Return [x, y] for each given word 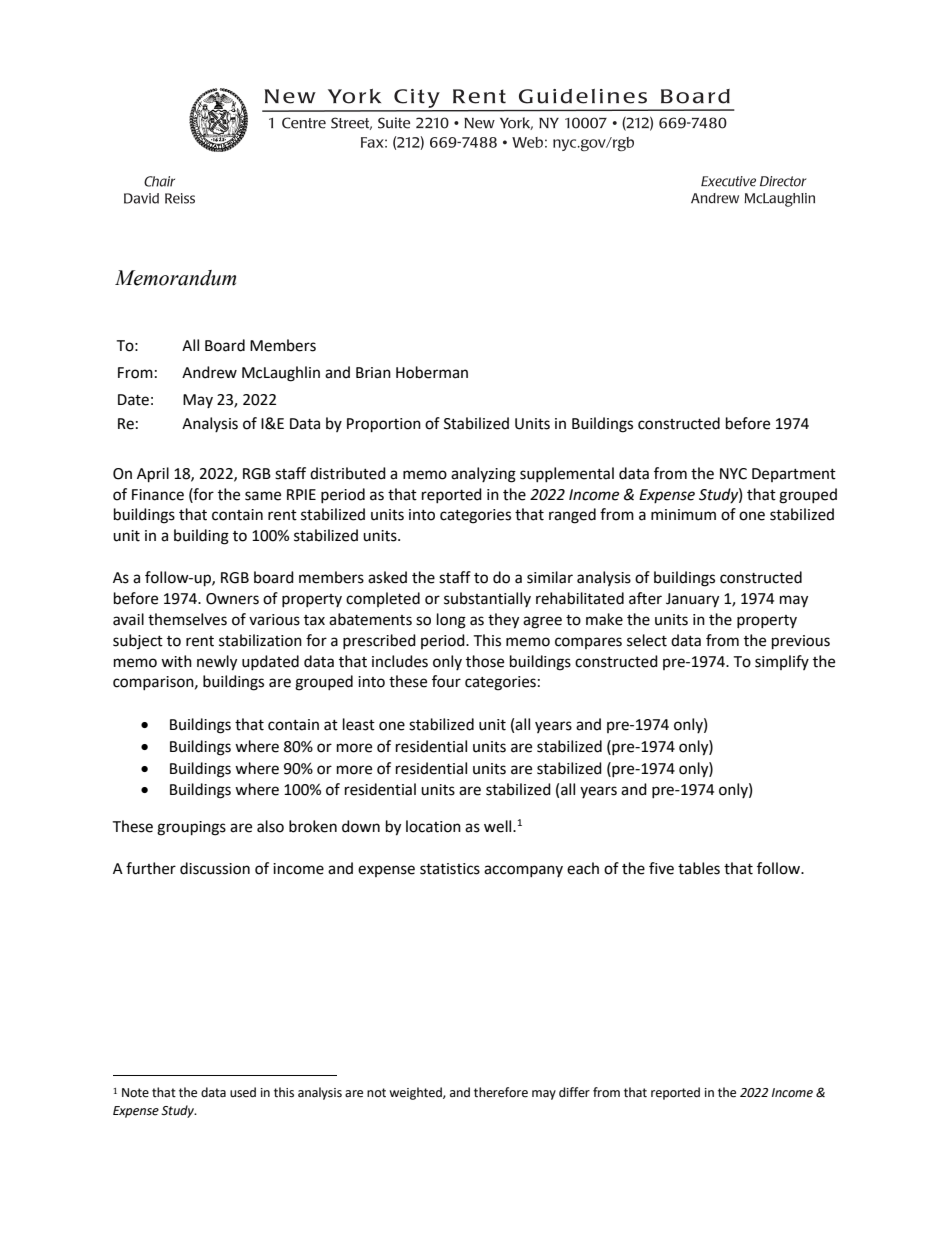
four [446, 681]
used [243, 1092]
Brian [373, 373]
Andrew [209, 372]
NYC [733, 474]
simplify [782, 662]
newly [217, 663]
